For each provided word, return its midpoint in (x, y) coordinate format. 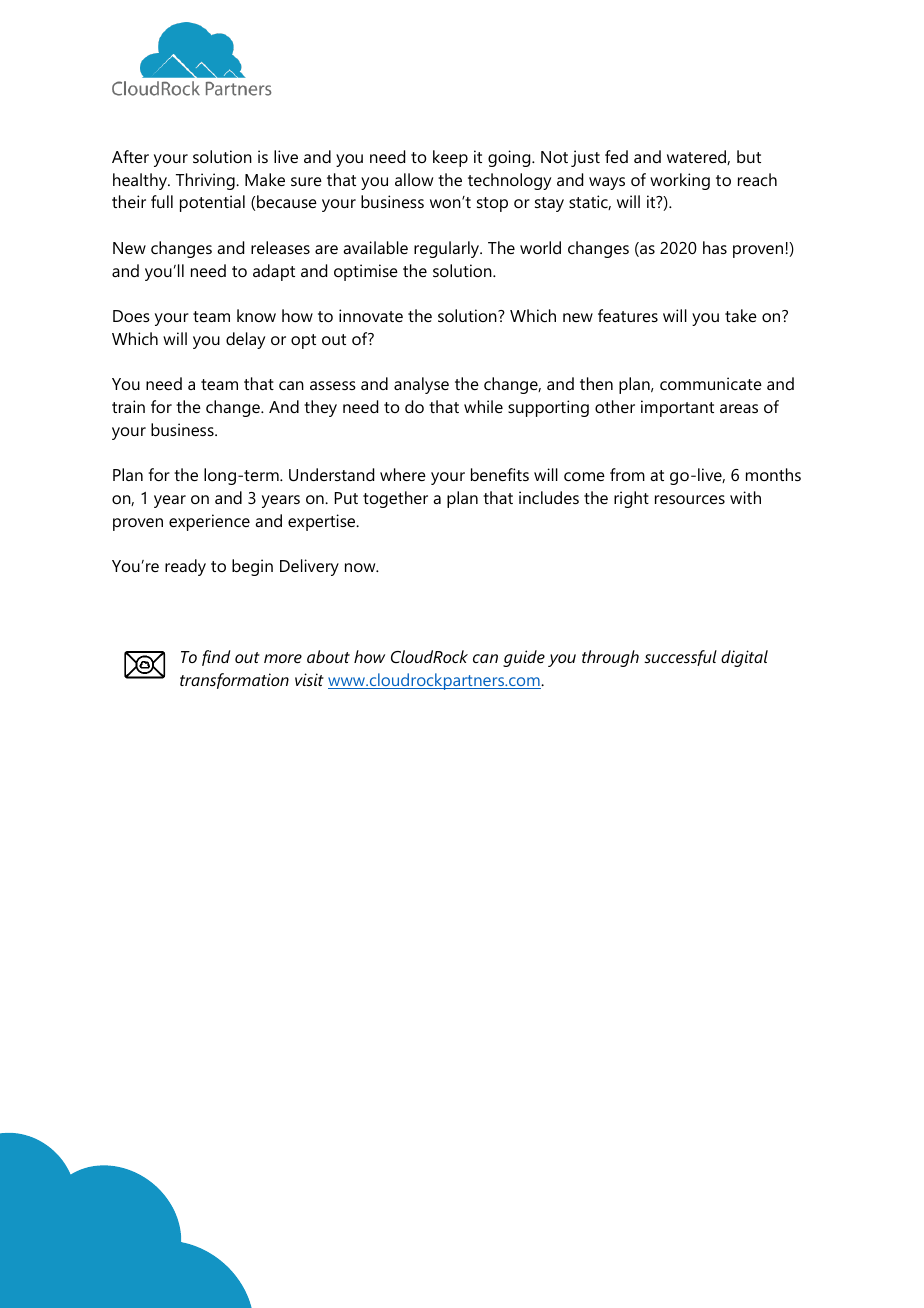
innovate (371, 315)
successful (680, 658)
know (256, 315)
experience (209, 522)
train (128, 406)
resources (690, 499)
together (395, 499)
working (680, 181)
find (216, 658)
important (677, 408)
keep (450, 158)
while (483, 406)
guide (524, 658)
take (741, 315)
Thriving (206, 181)
